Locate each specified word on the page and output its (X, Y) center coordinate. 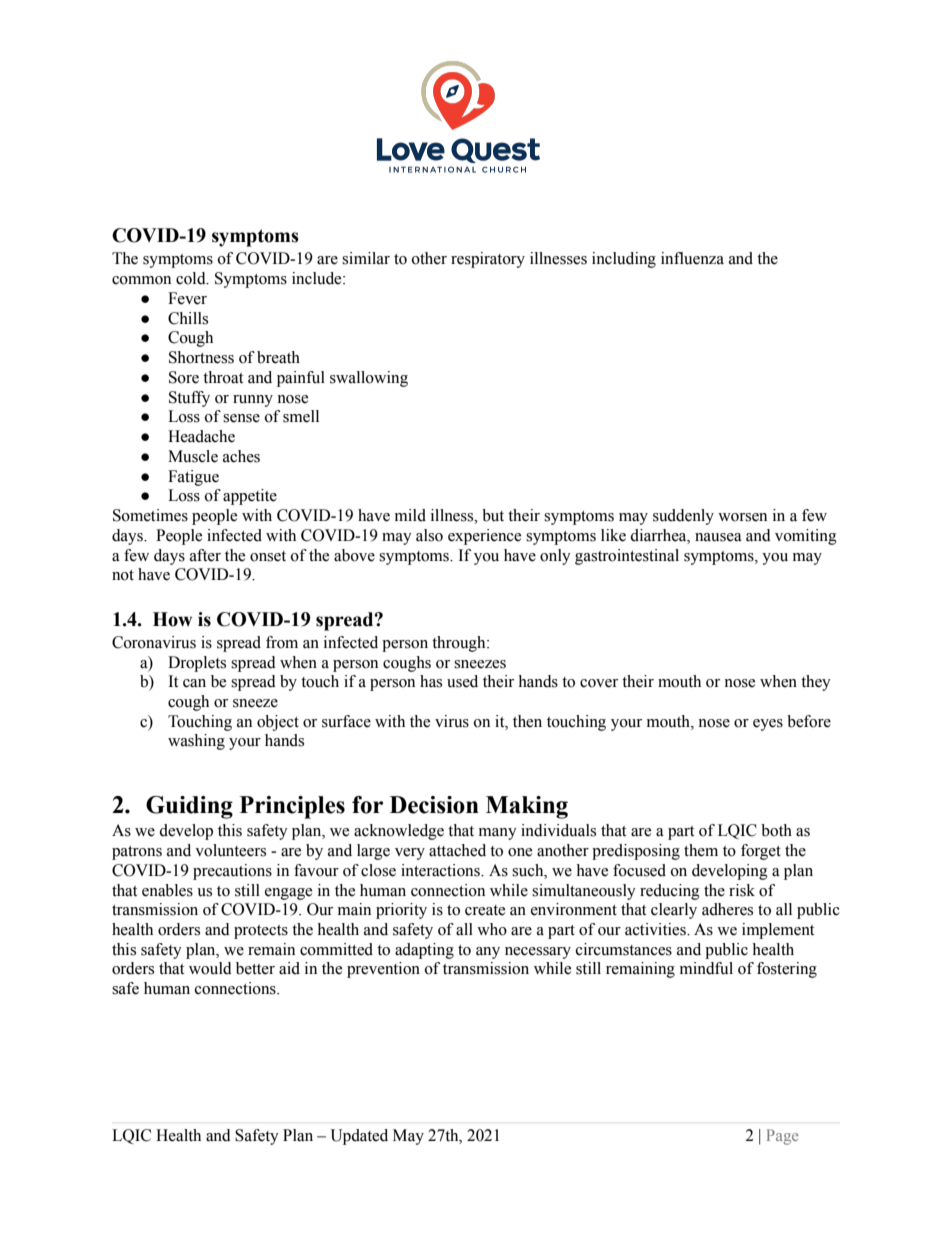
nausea (718, 537)
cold (192, 278)
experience (484, 537)
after (205, 555)
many (498, 834)
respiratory (488, 260)
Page (783, 1137)
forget (761, 852)
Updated (359, 1137)
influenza (692, 258)
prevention (383, 970)
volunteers (230, 850)
